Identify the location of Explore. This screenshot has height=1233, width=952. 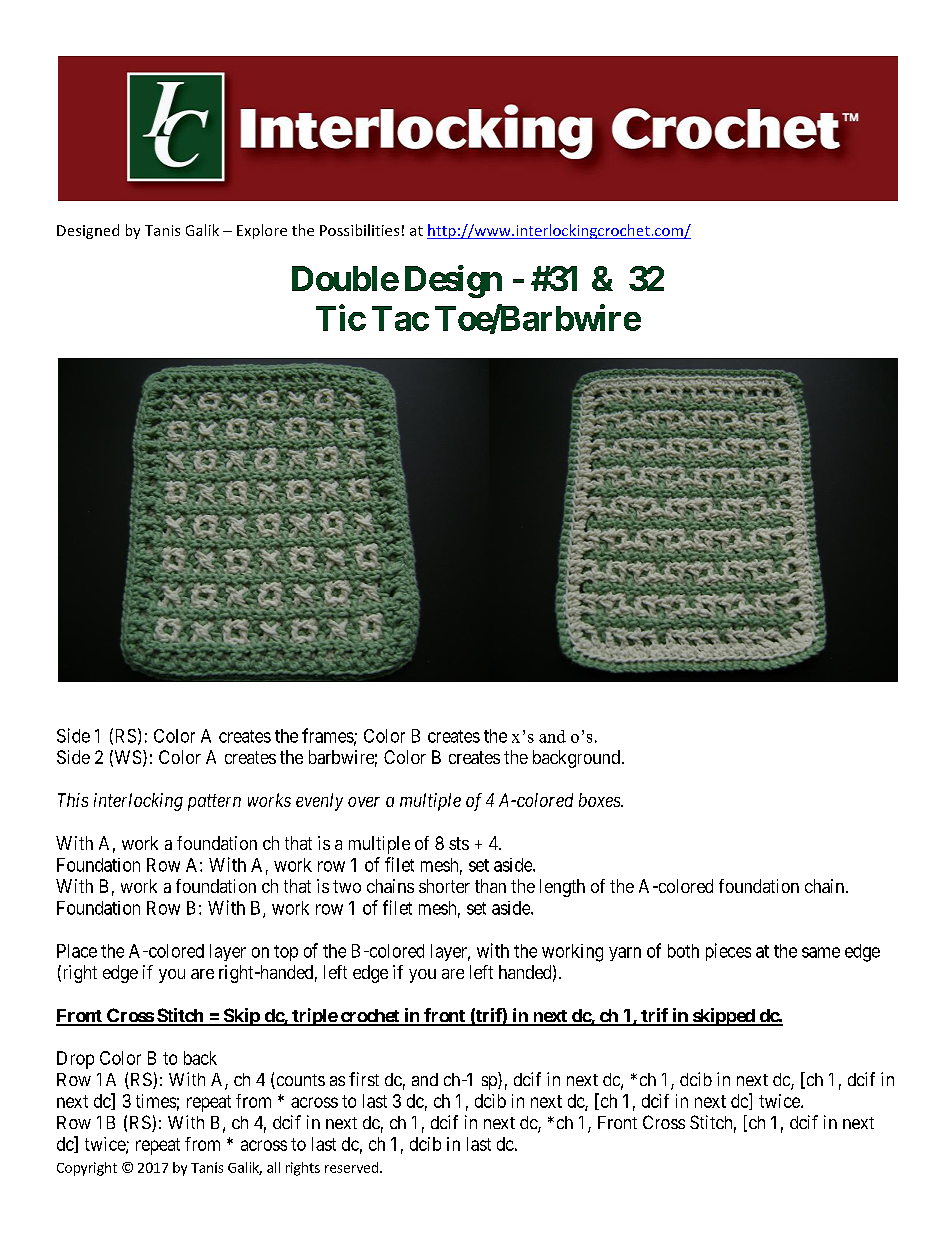
(262, 231).
